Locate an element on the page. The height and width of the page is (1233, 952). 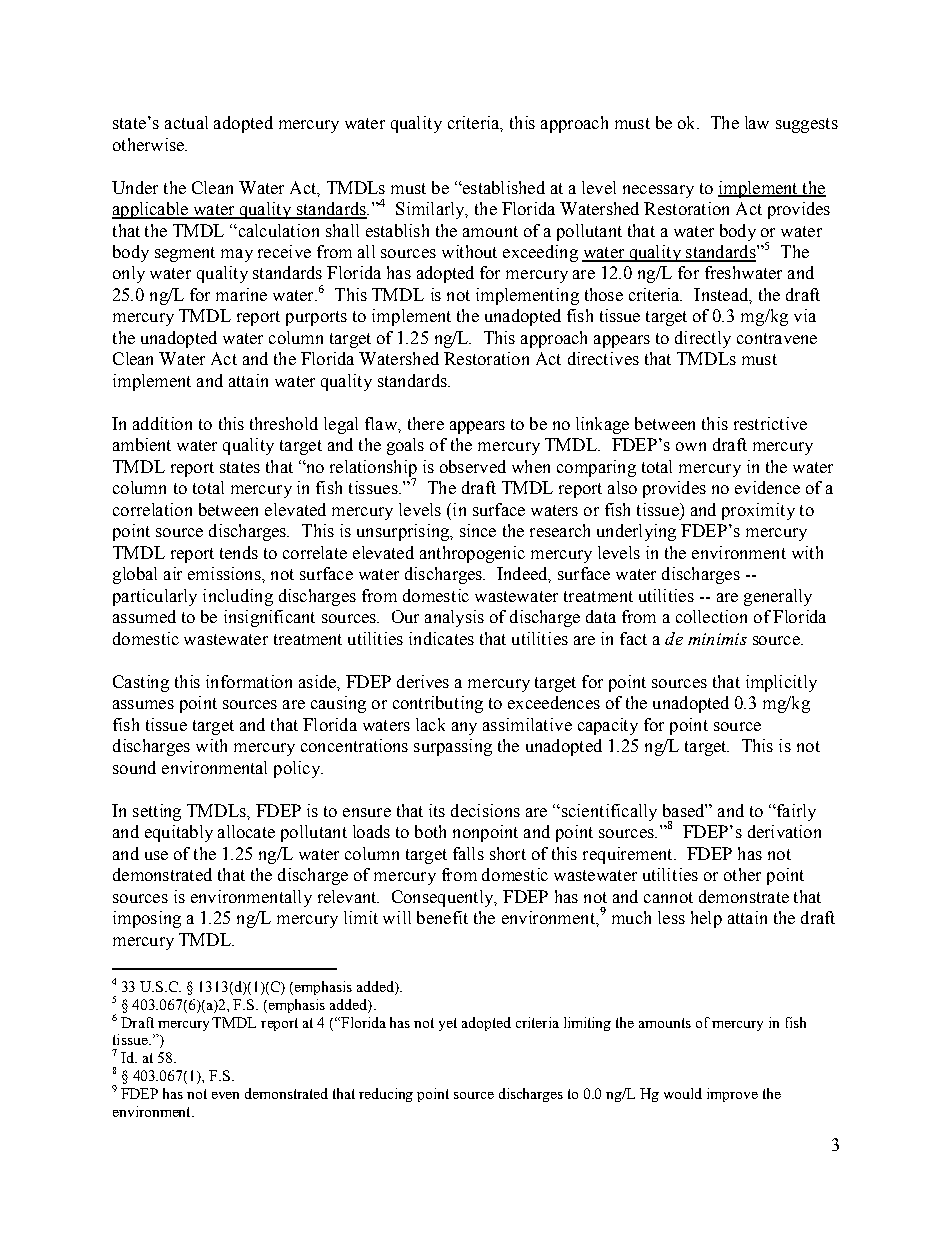
derivation is located at coordinates (784, 831).
